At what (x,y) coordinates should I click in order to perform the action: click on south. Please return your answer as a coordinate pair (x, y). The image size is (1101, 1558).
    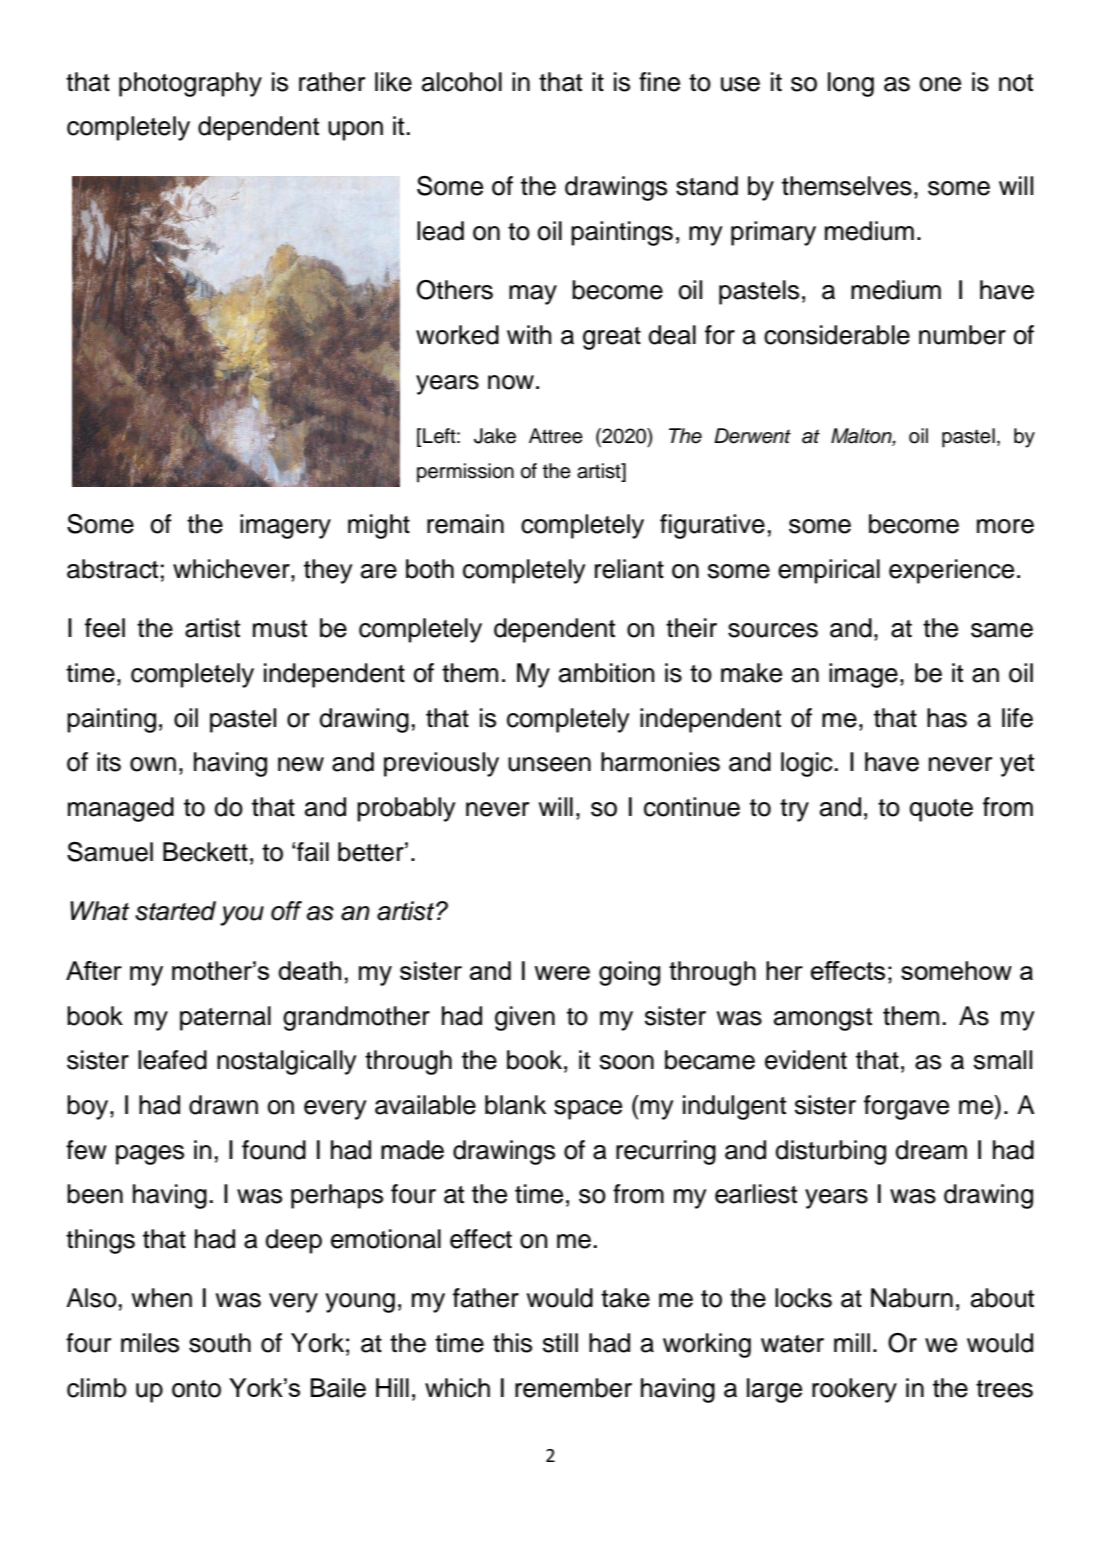
    Looking at the image, I should click on (220, 1343).
